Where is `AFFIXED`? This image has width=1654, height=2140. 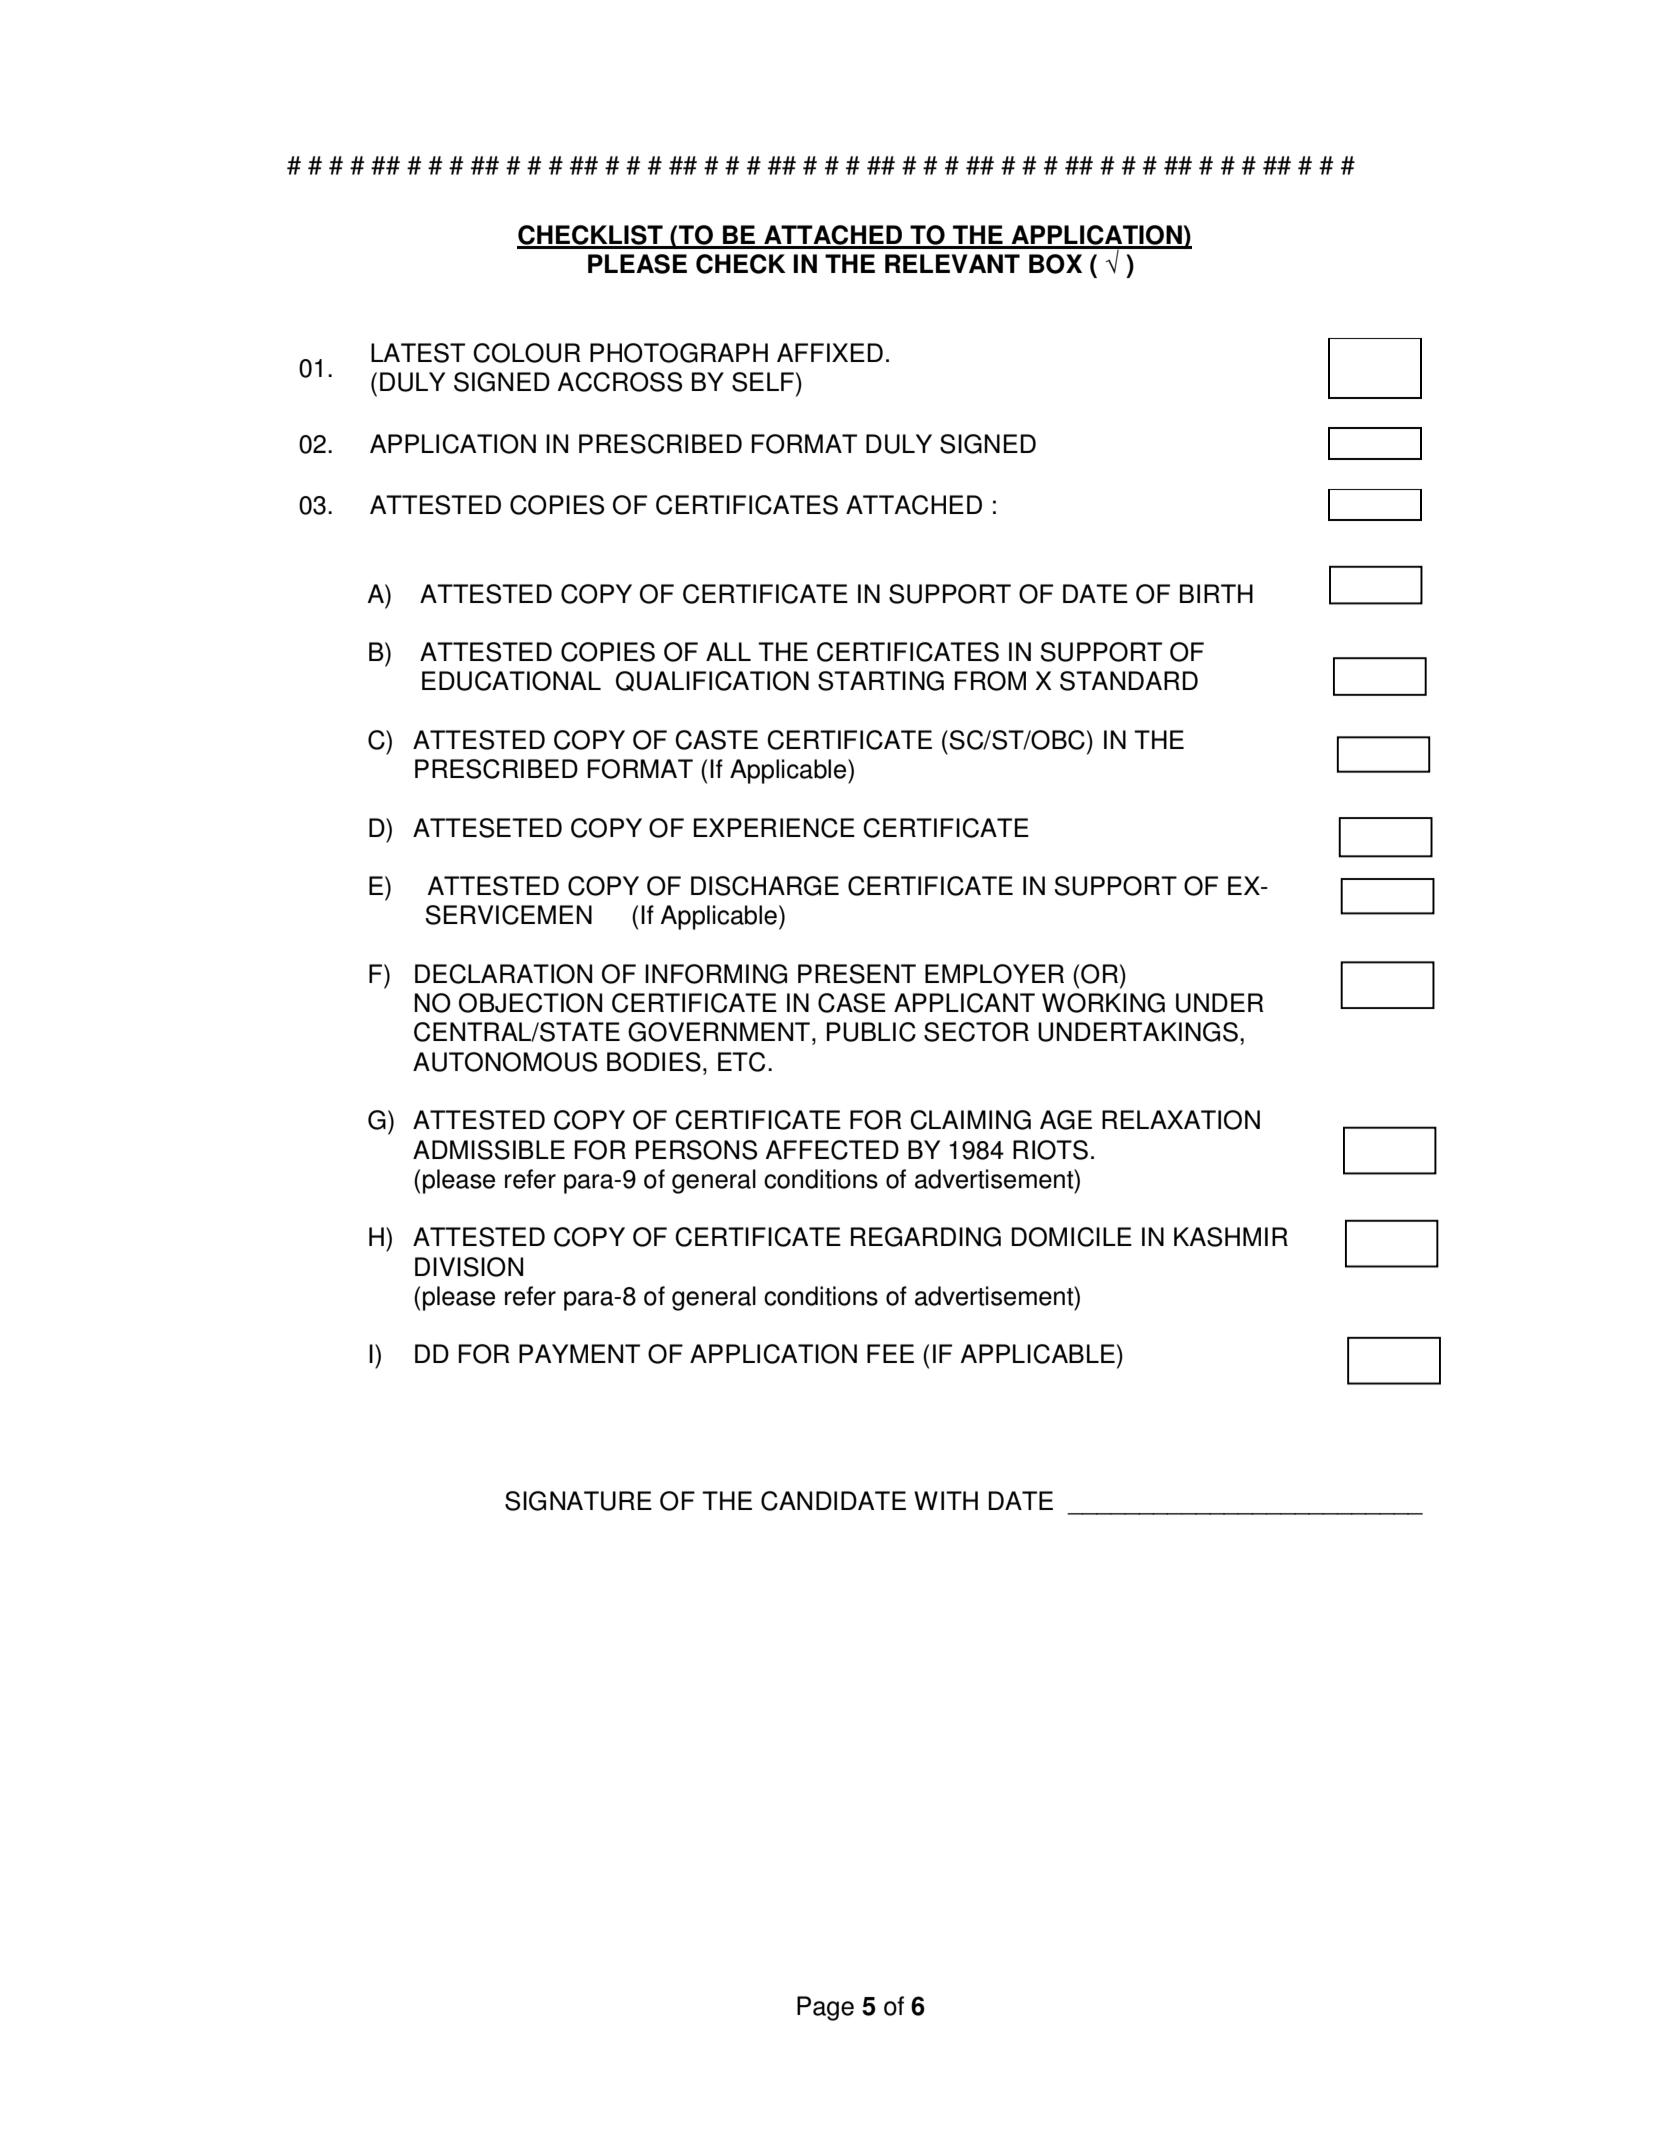 AFFIXED is located at coordinates (830, 352).
